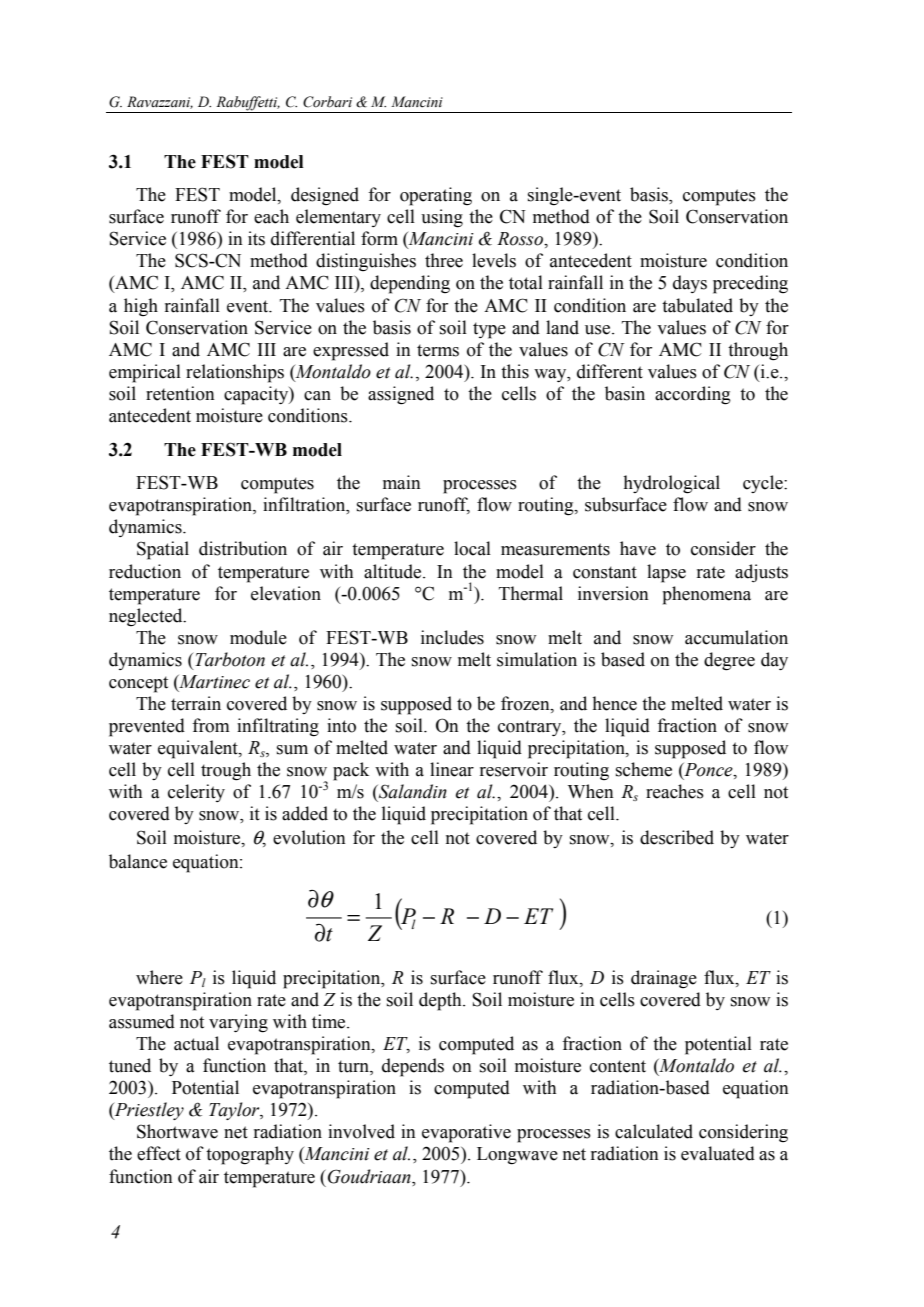 Image resolution: width=924 pixels, height=1307 pixels. Describe the element at coordinates (243, 548) in the screenshot. I see `distribution` at that location.
